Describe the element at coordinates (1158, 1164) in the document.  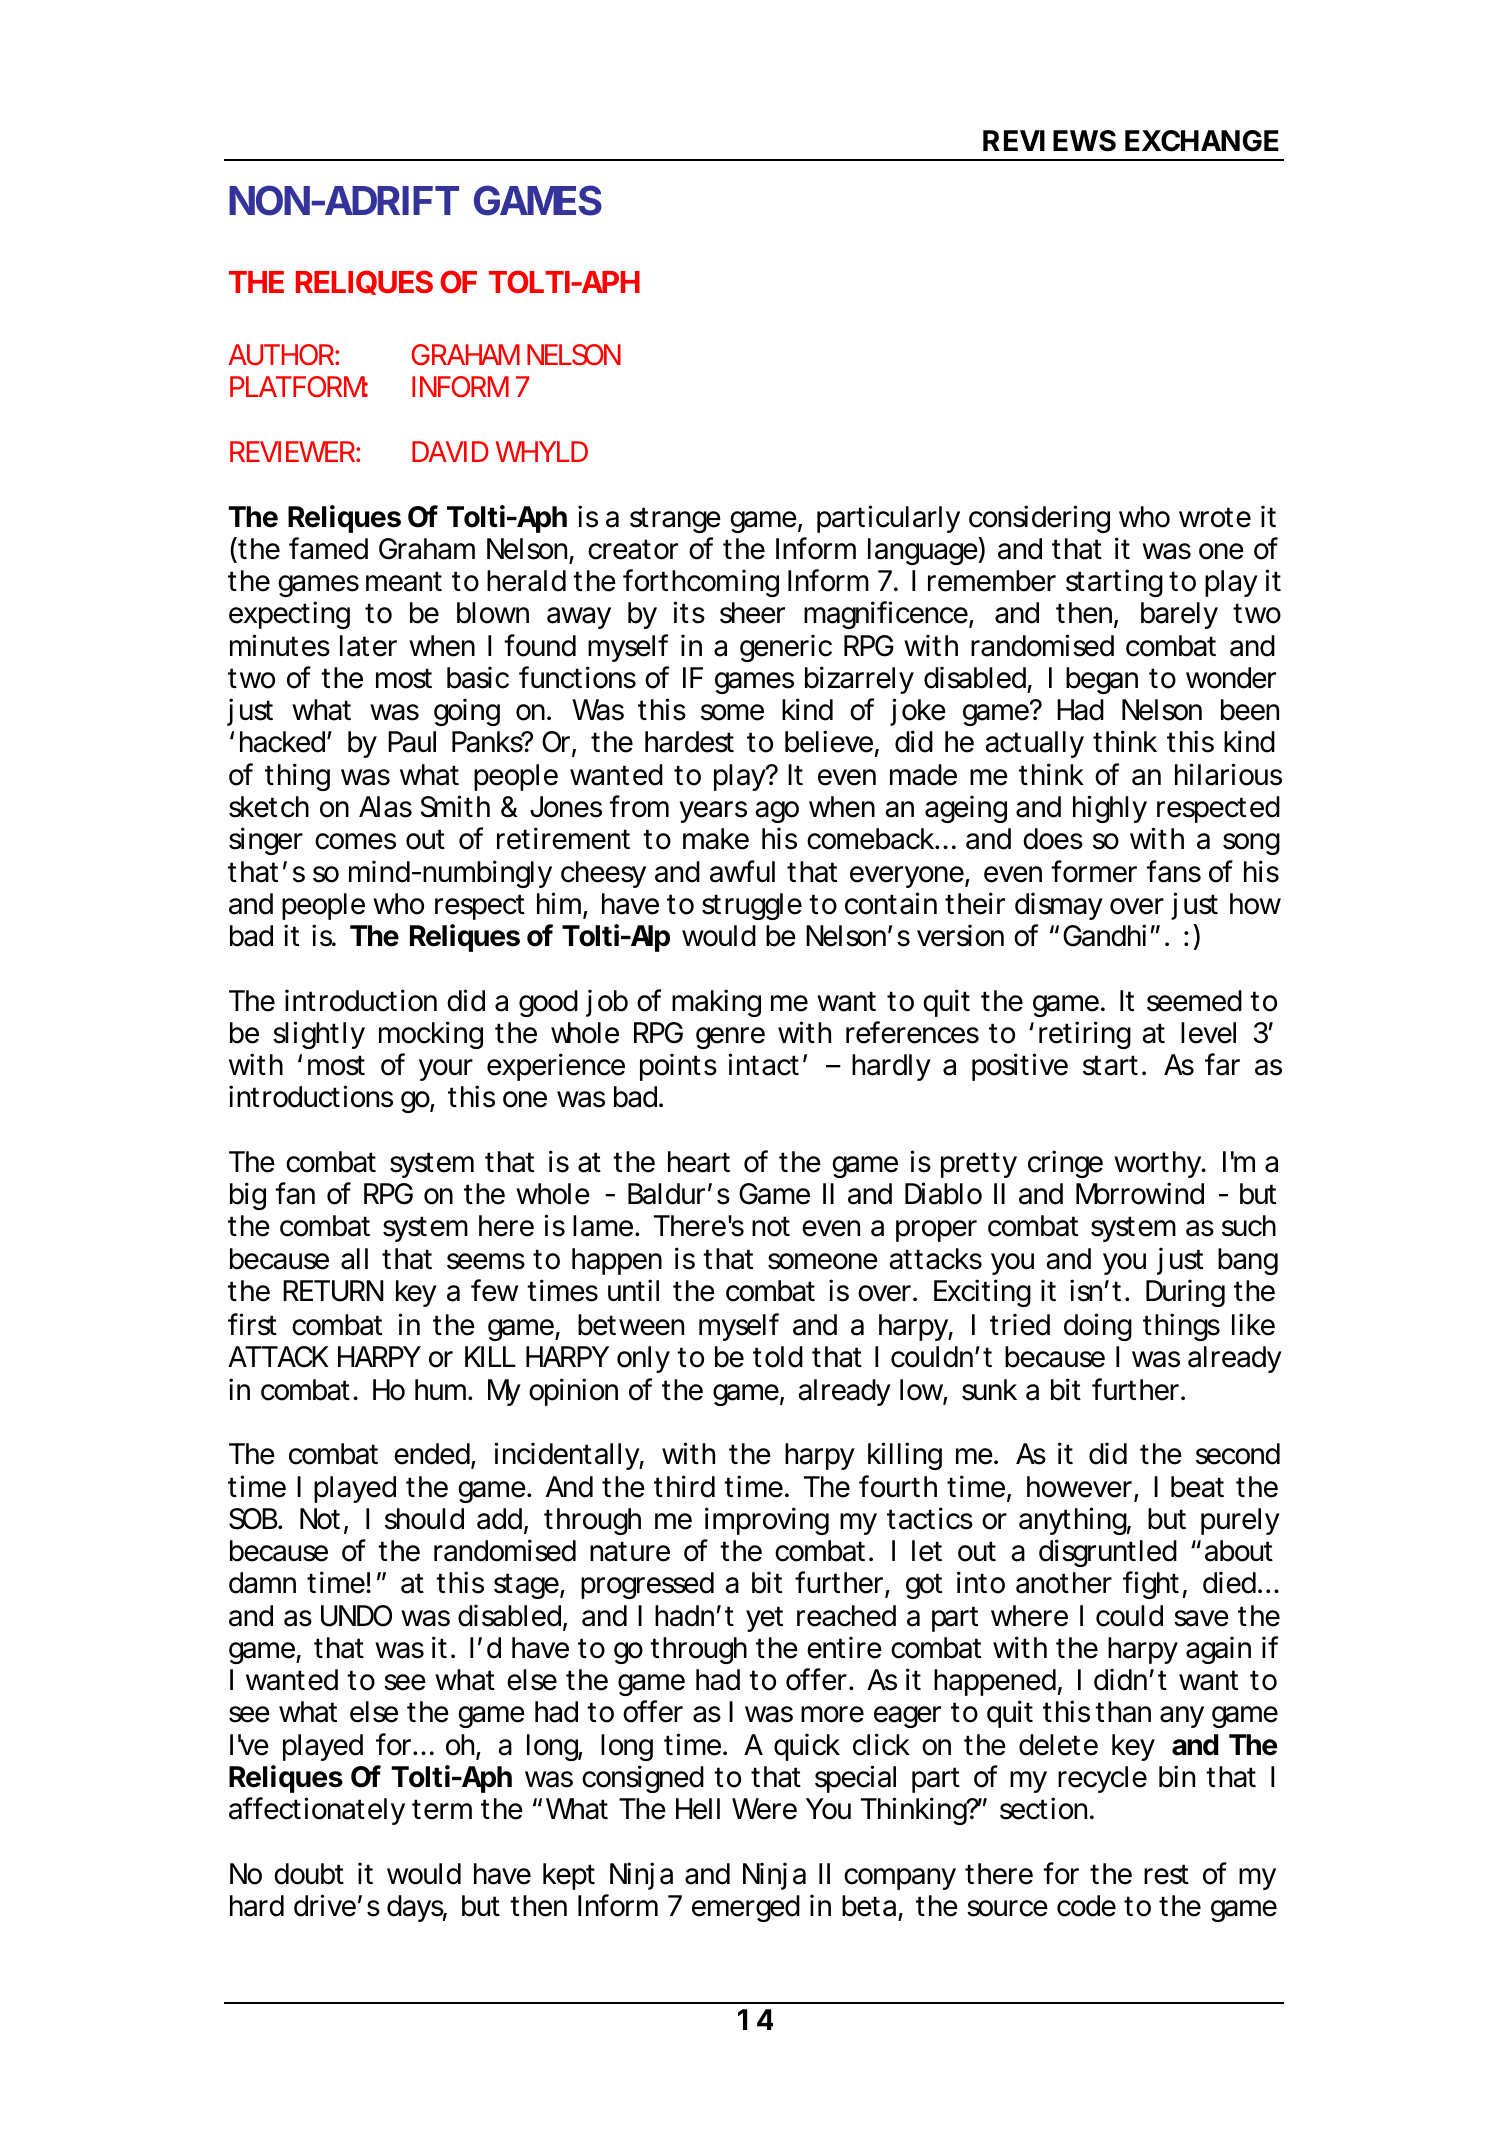
I see `worthy` at that location.
